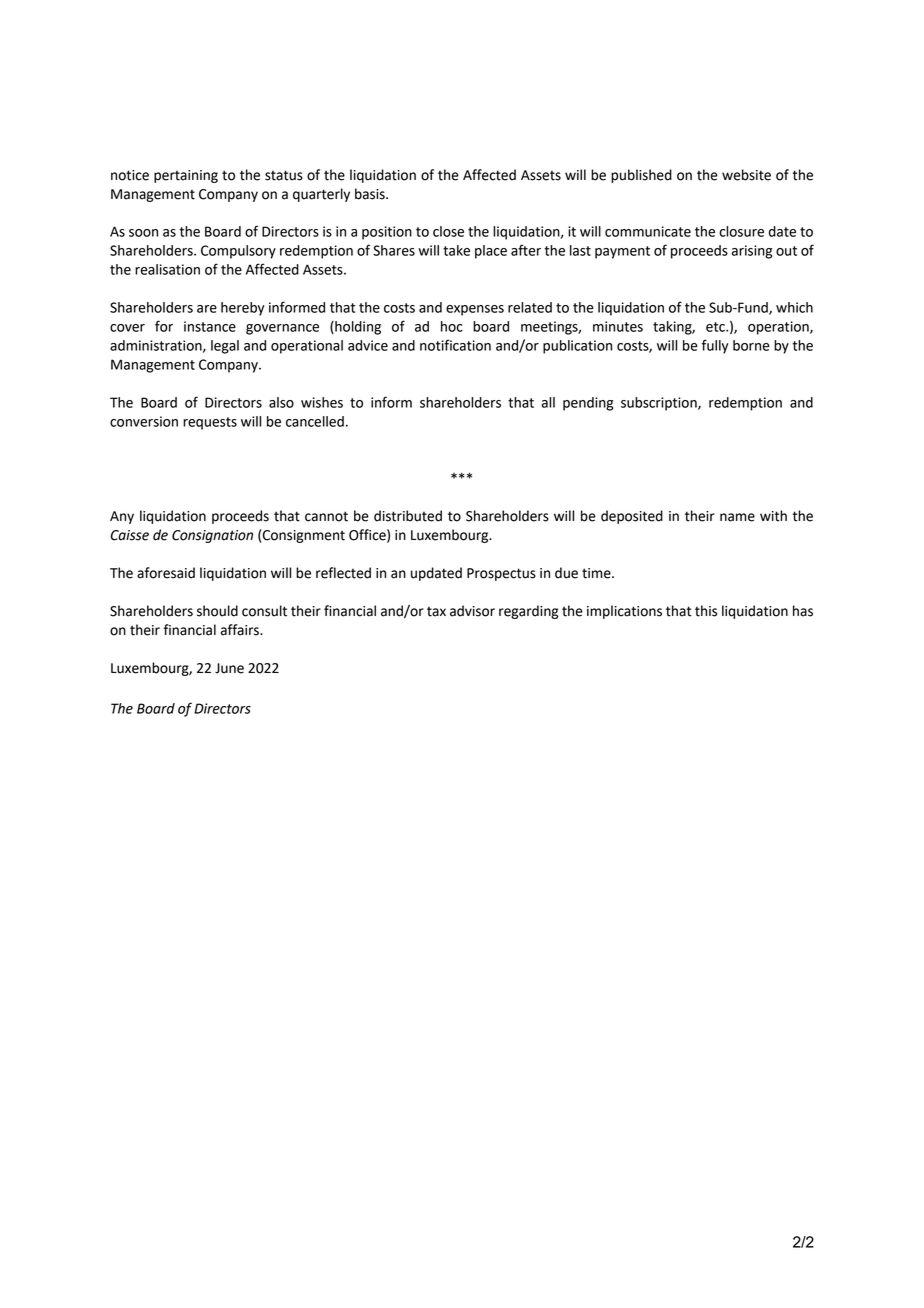  What do you see at coordinates (166, 573) in the page?
I see `aforesaid` at bounding box center [166, 573].
